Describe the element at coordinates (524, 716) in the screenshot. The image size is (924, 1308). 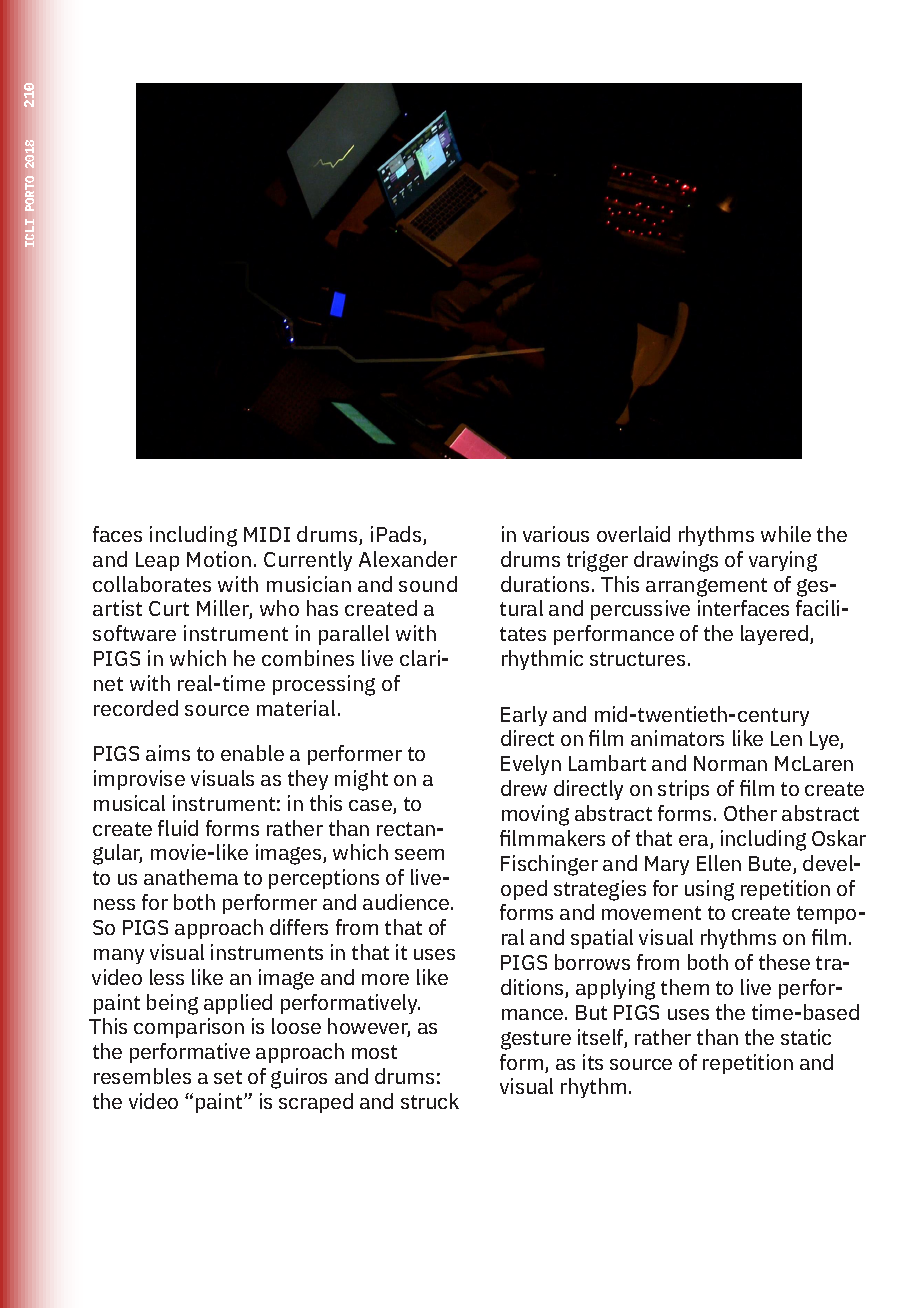
I see `Early` at that location.
